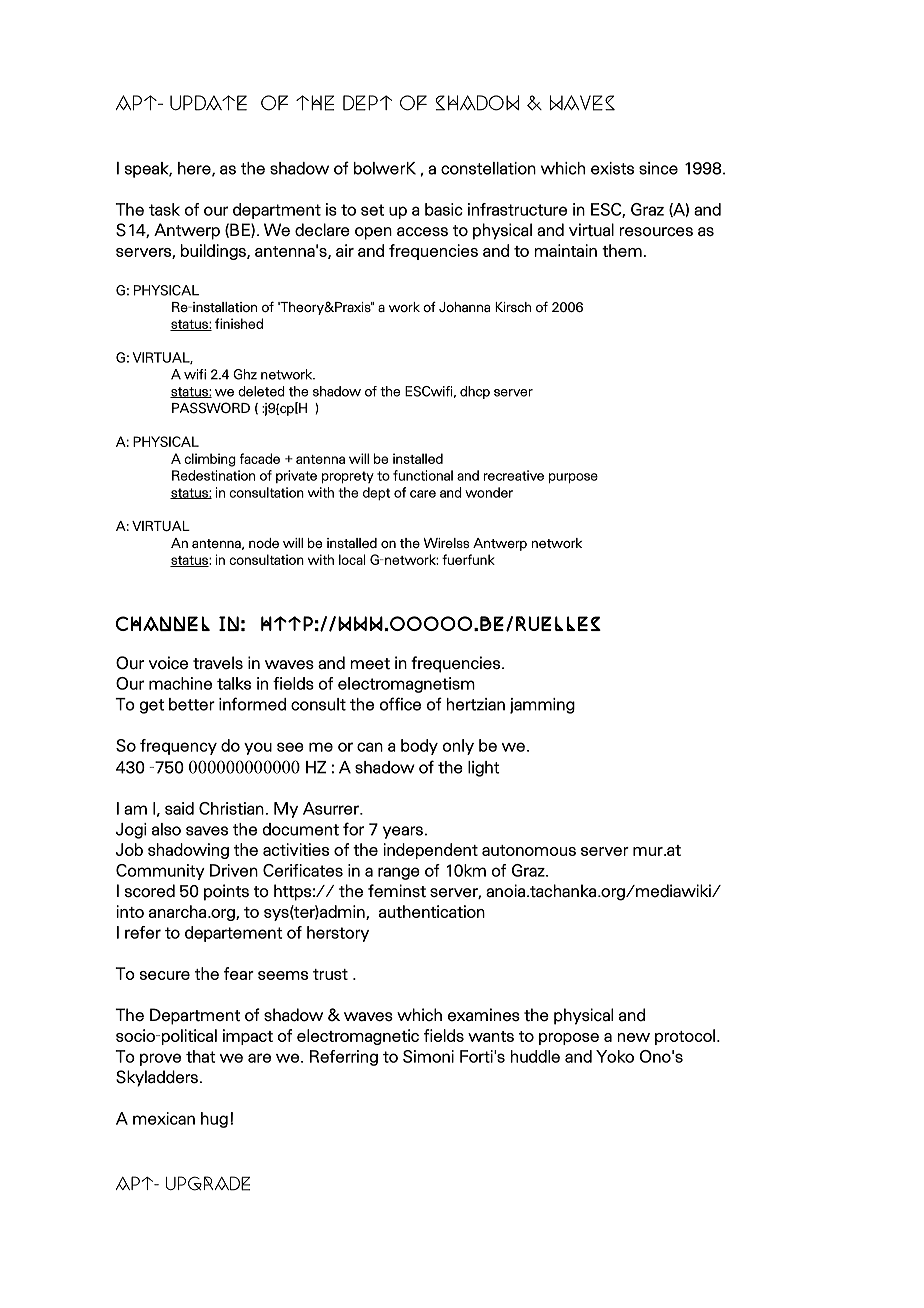 Image resolution: width=924 pixels, height=1308 pixels. Describe the element at coordinates (211, 408) in the document. I see `PASSWORD` at that location.
